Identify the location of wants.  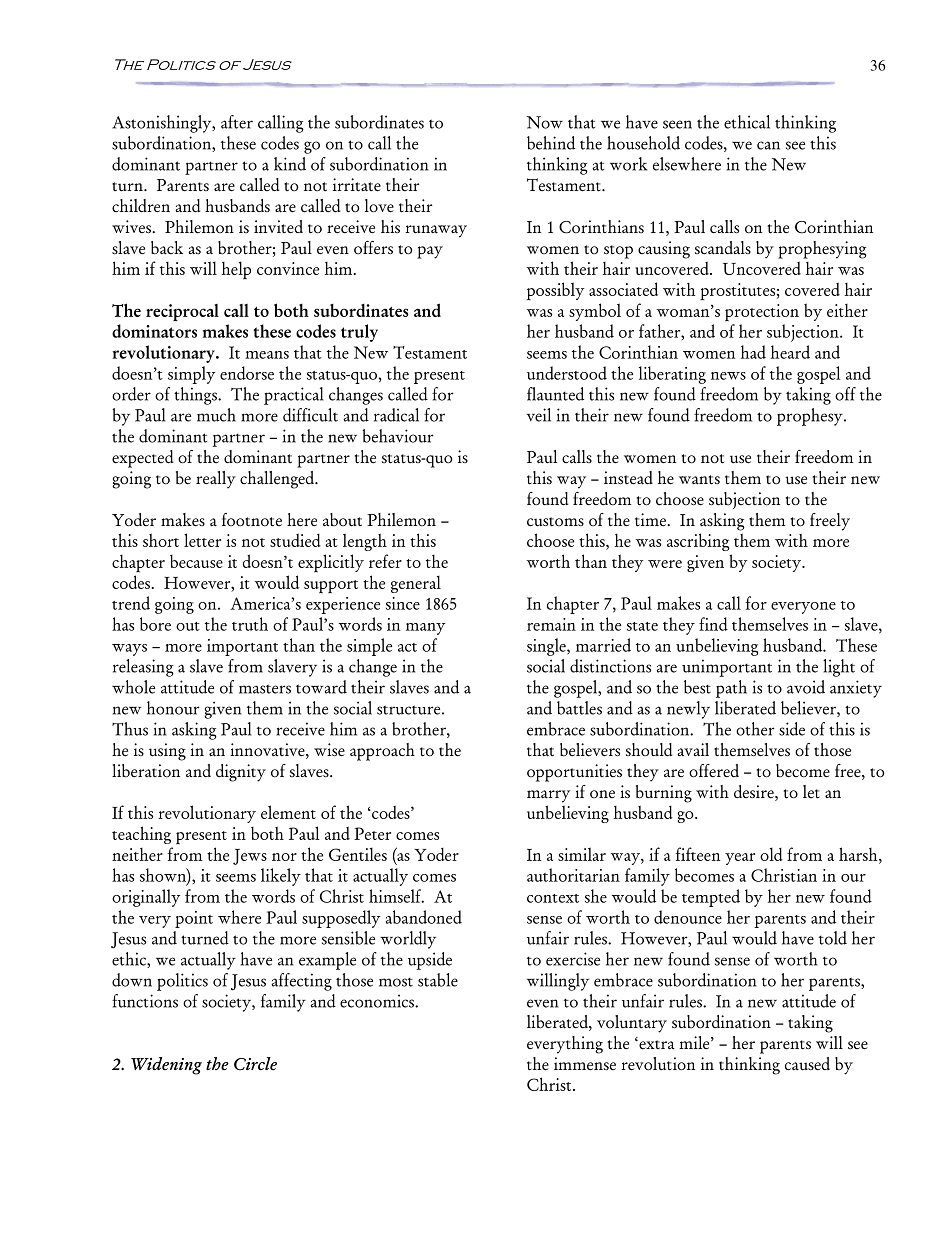
(699, 480).
